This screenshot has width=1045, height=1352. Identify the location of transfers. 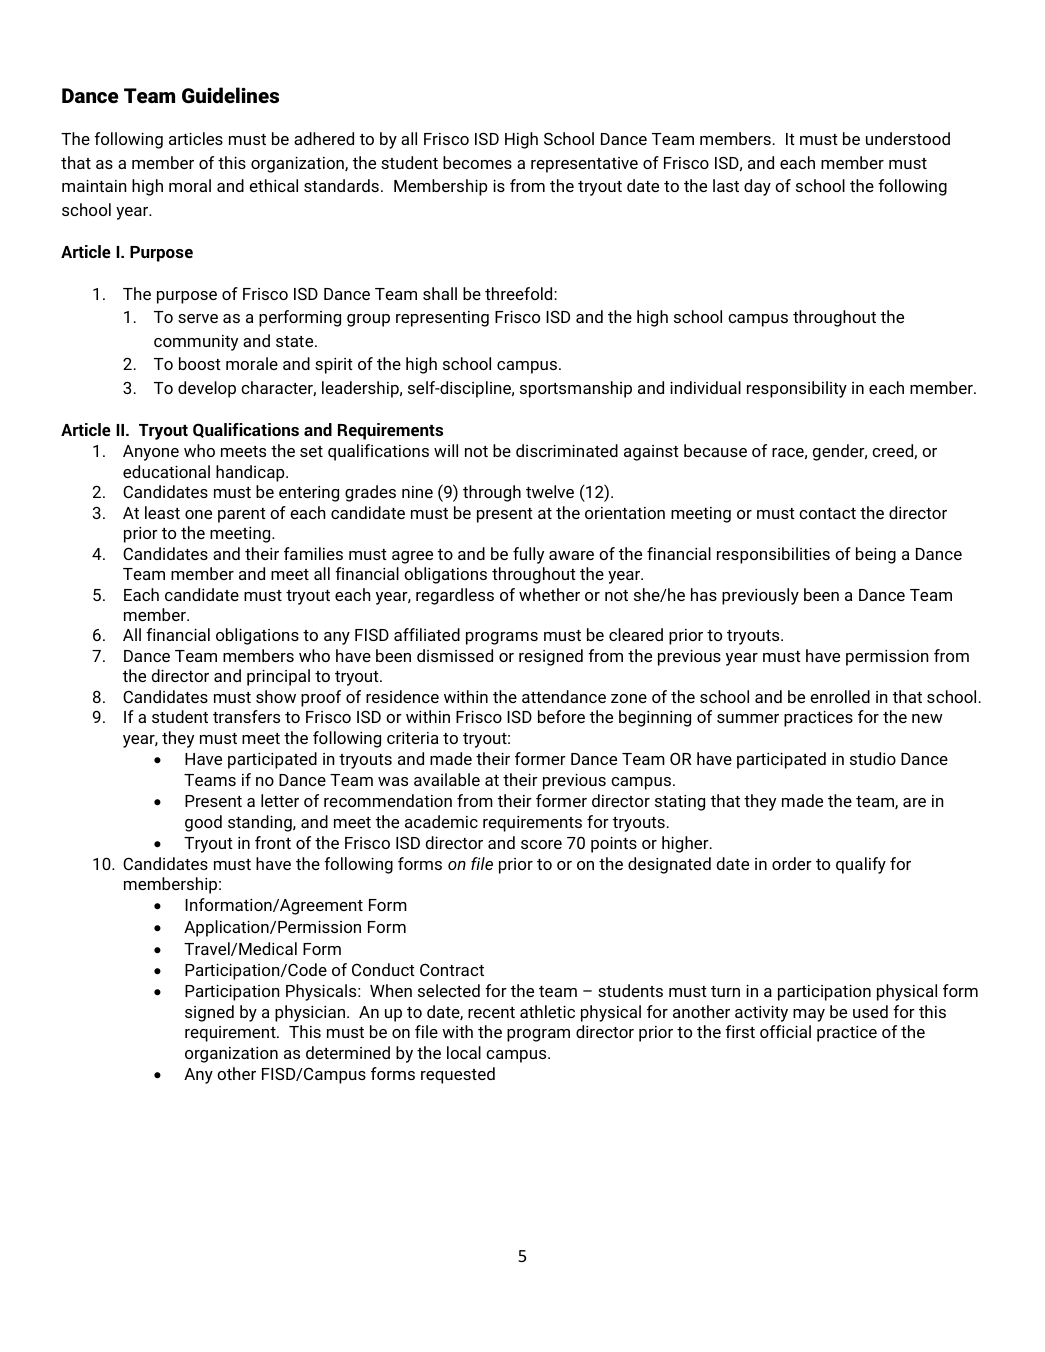
(246, 716).
